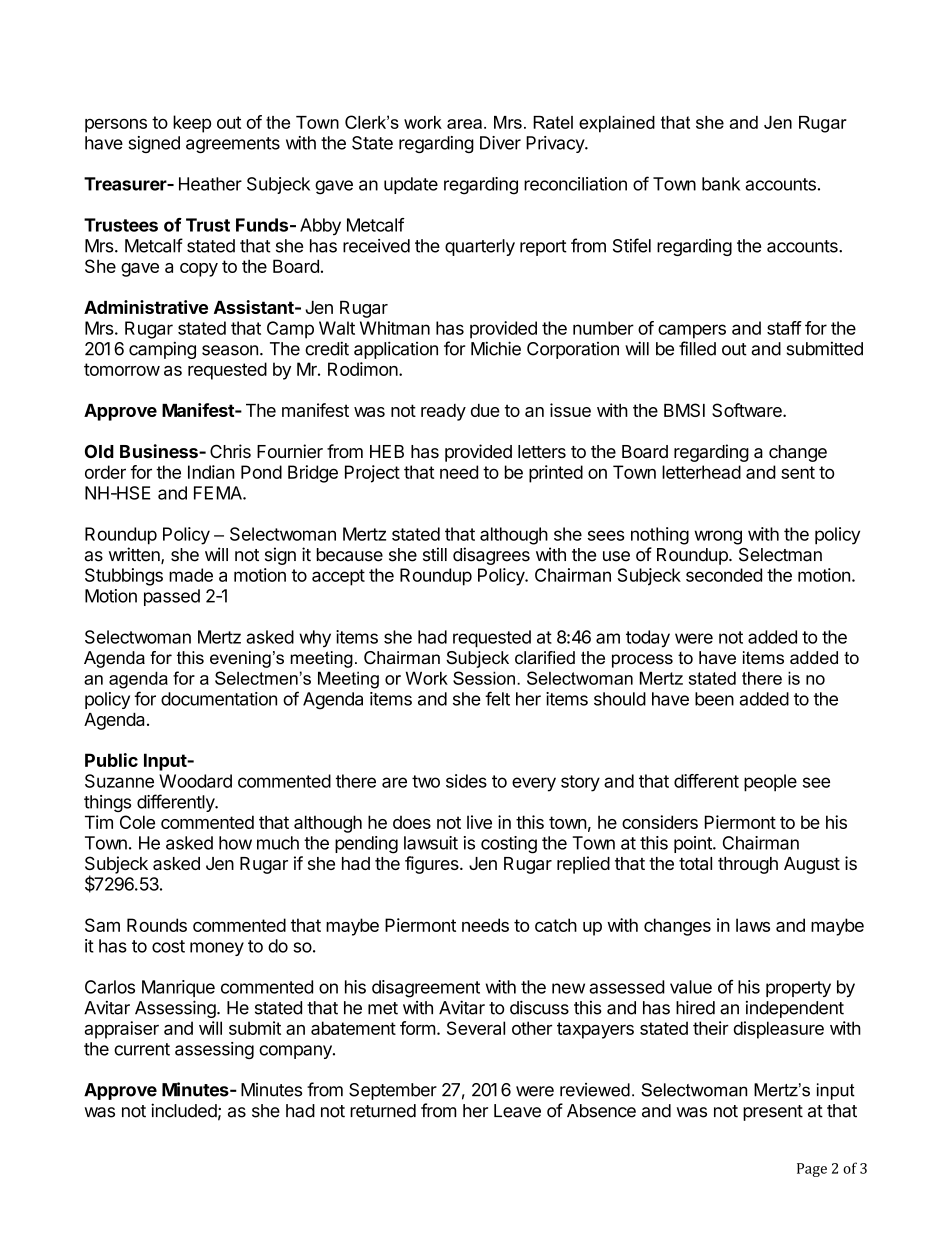 This screenshot has height=1233, width=952. What do you see at coordinates (137, 822) in the screenshot?
I see `Cole` at bounding box center [137, 822].
